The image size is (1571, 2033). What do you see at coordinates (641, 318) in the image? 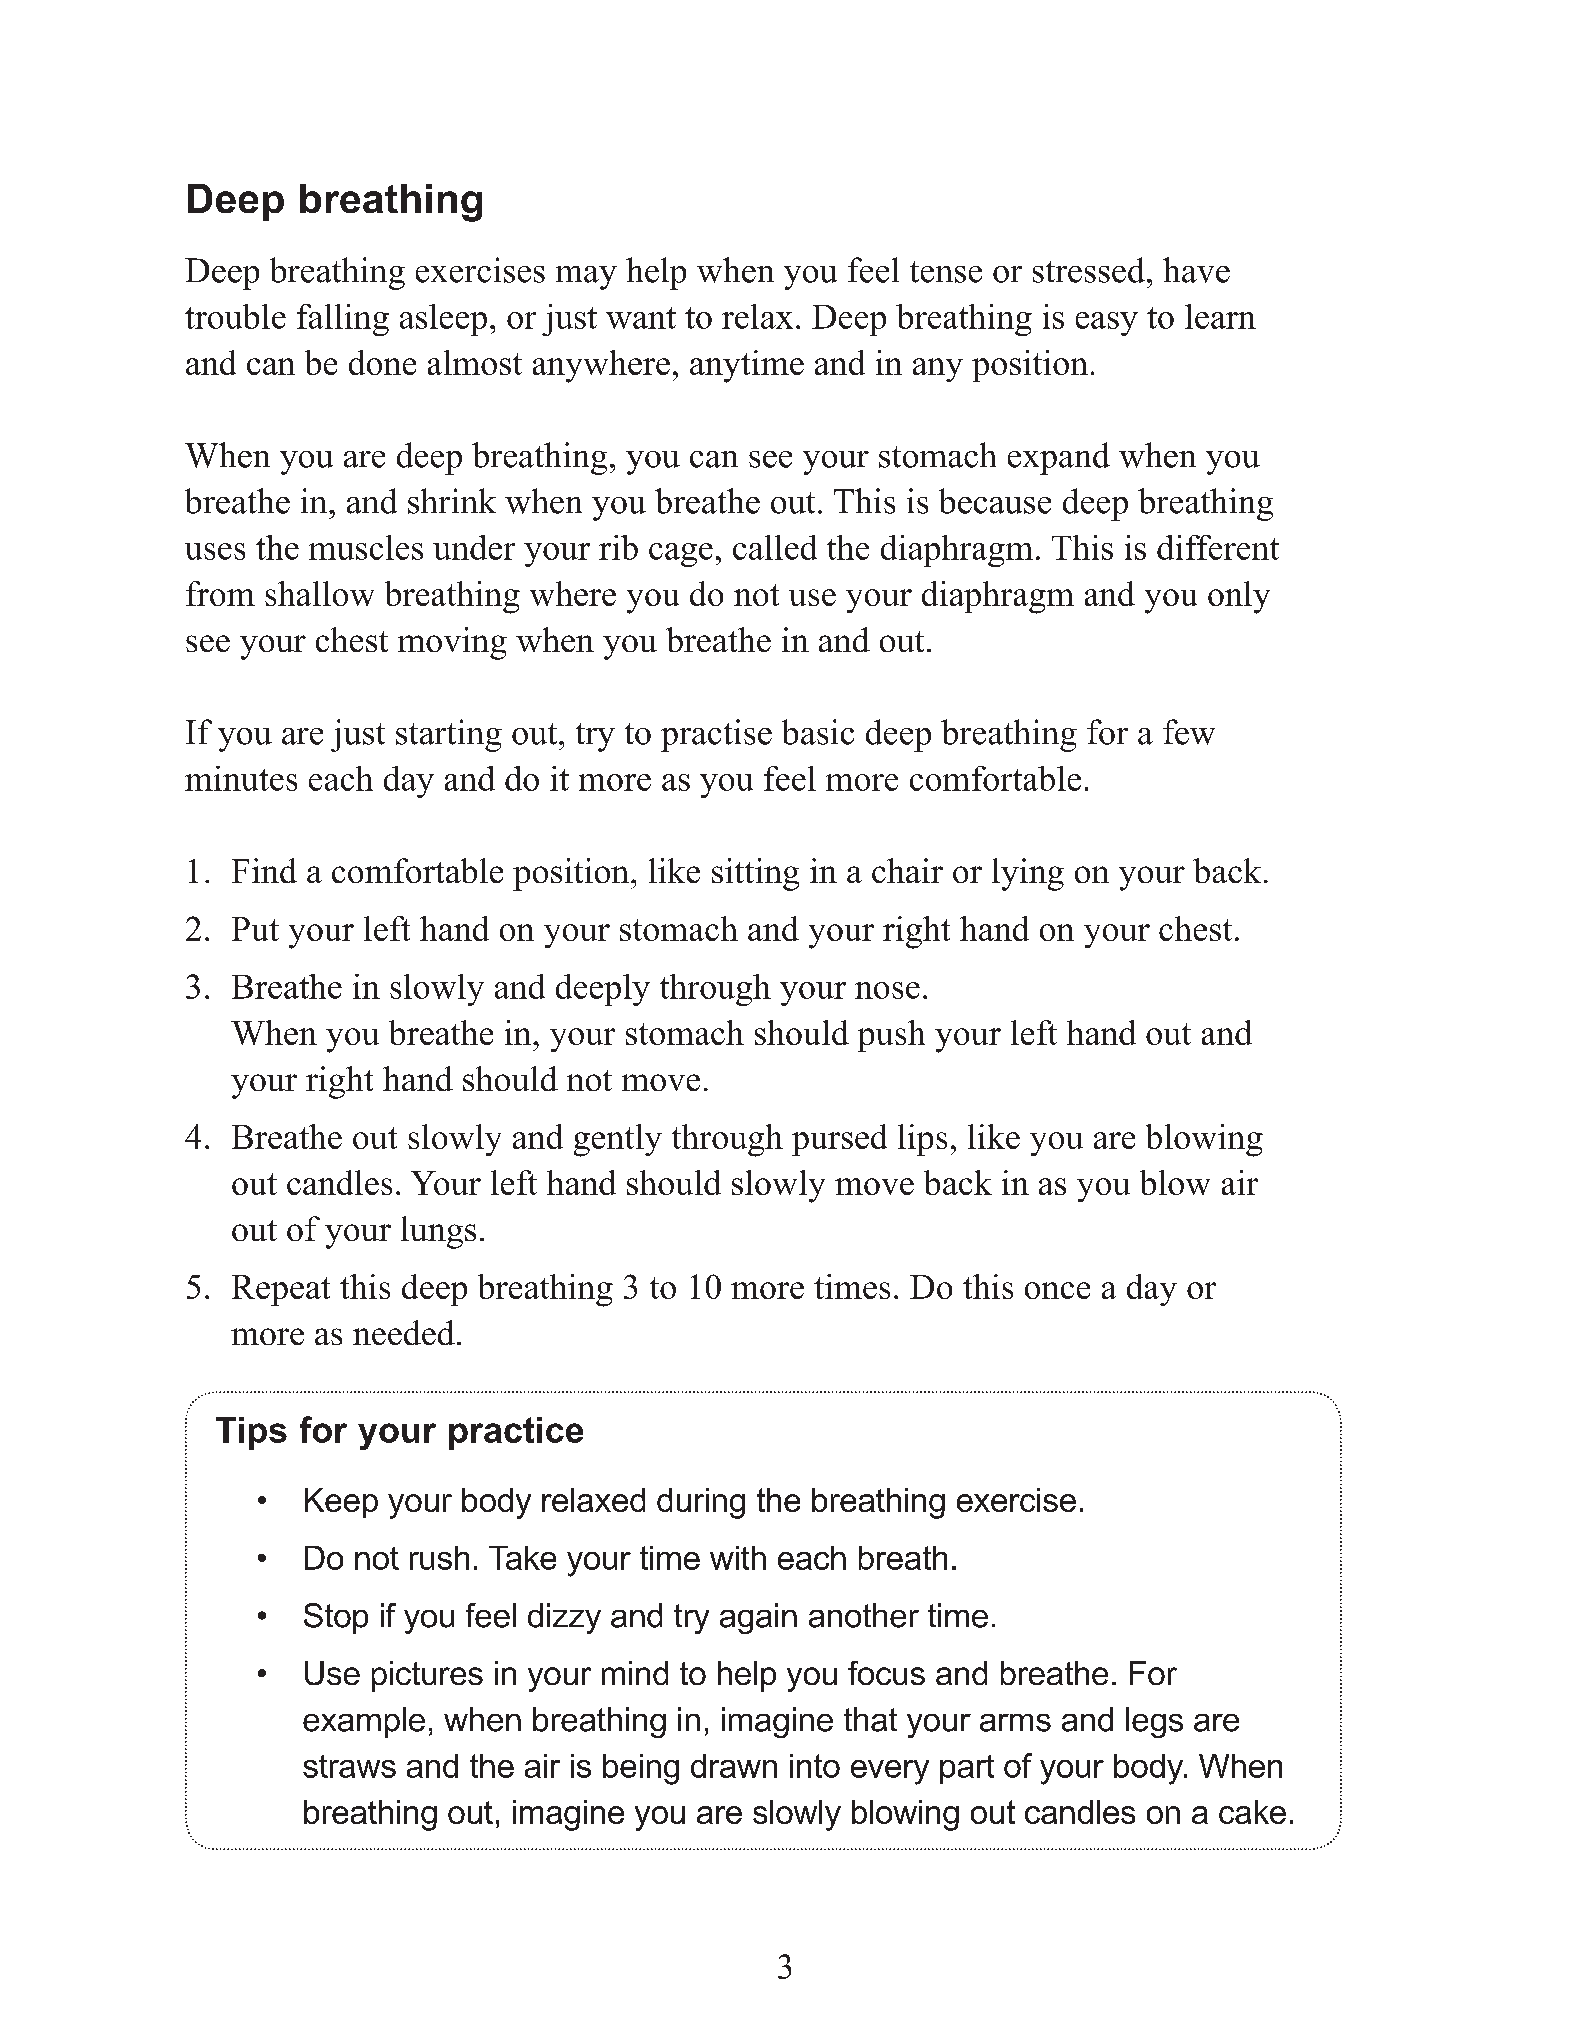
I see `want` at bounding box center [641, 318].
